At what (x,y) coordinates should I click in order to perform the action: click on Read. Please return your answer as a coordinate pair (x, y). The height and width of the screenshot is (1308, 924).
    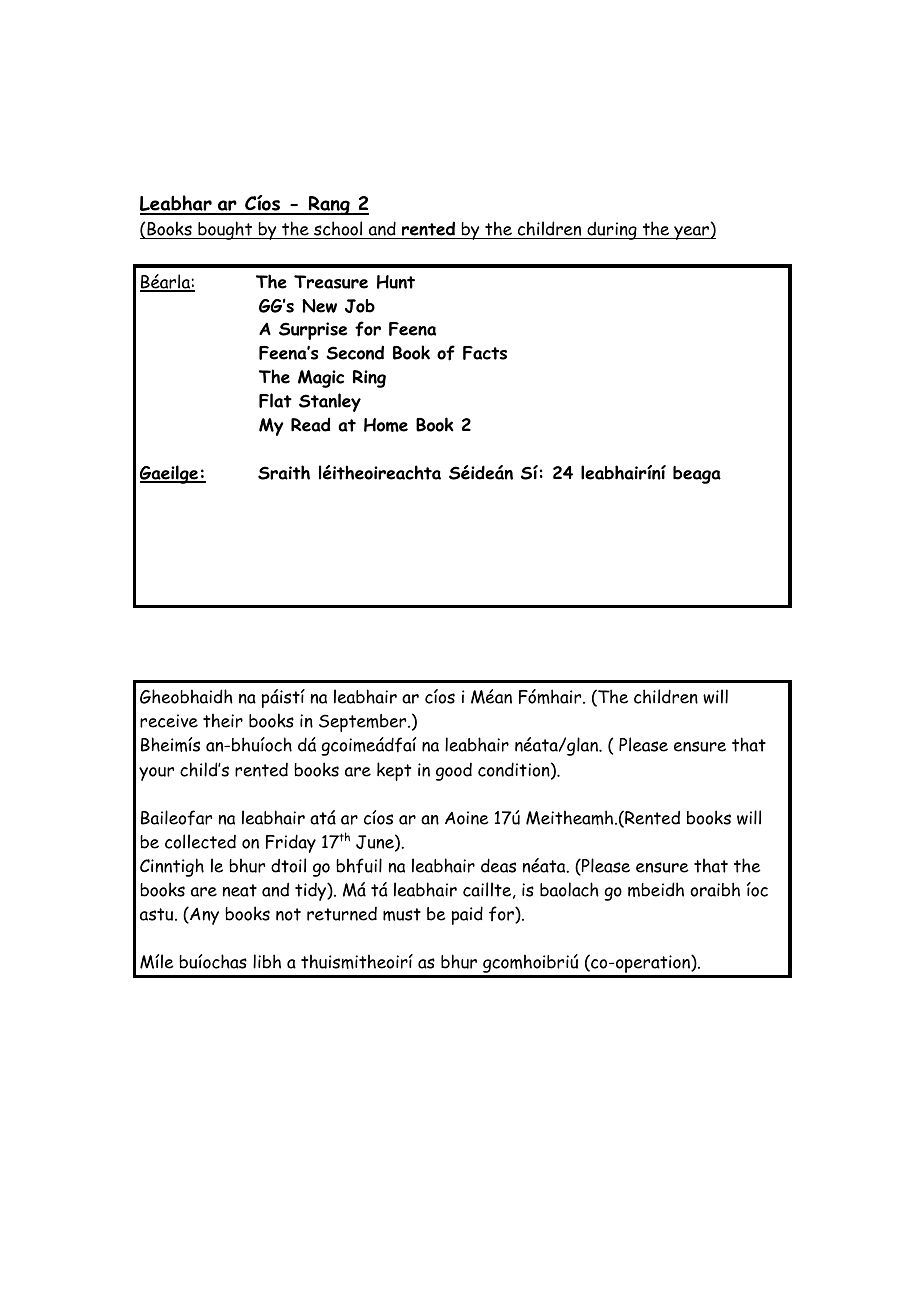
    Looking at the image, I should click on (310, 424).
